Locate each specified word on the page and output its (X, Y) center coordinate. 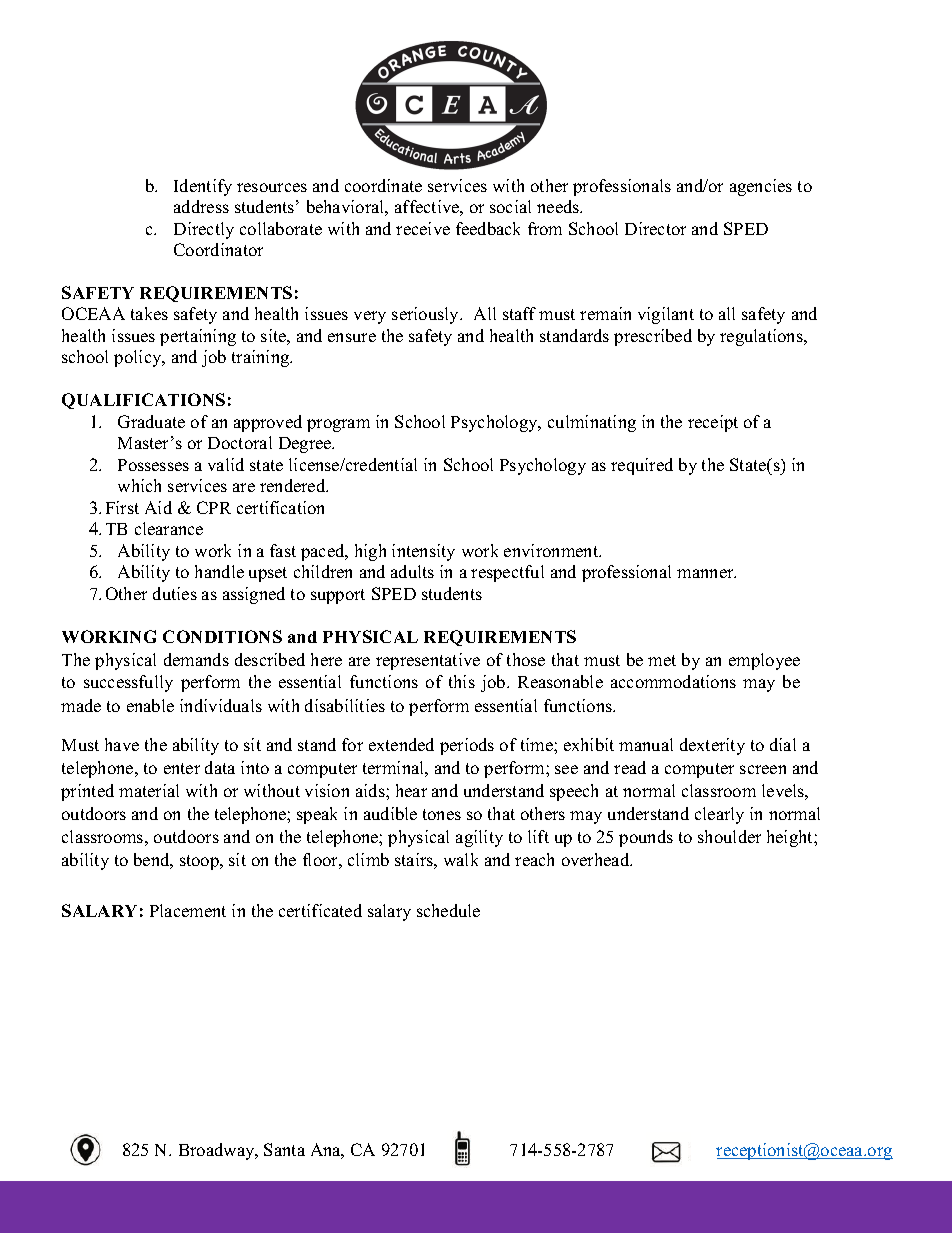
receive (423, 228)
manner (706, 573)
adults (412, 571)
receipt (713, 423)
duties (175, 593)
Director (655, 228)
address (201, 206)
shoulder (729, 836)
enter (182, 768)
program (338, 425)
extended (401, 744)
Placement (188, 910)
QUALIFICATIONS (143, 401)
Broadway (218, 1151)
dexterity (712, 746)
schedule (448, 910)
